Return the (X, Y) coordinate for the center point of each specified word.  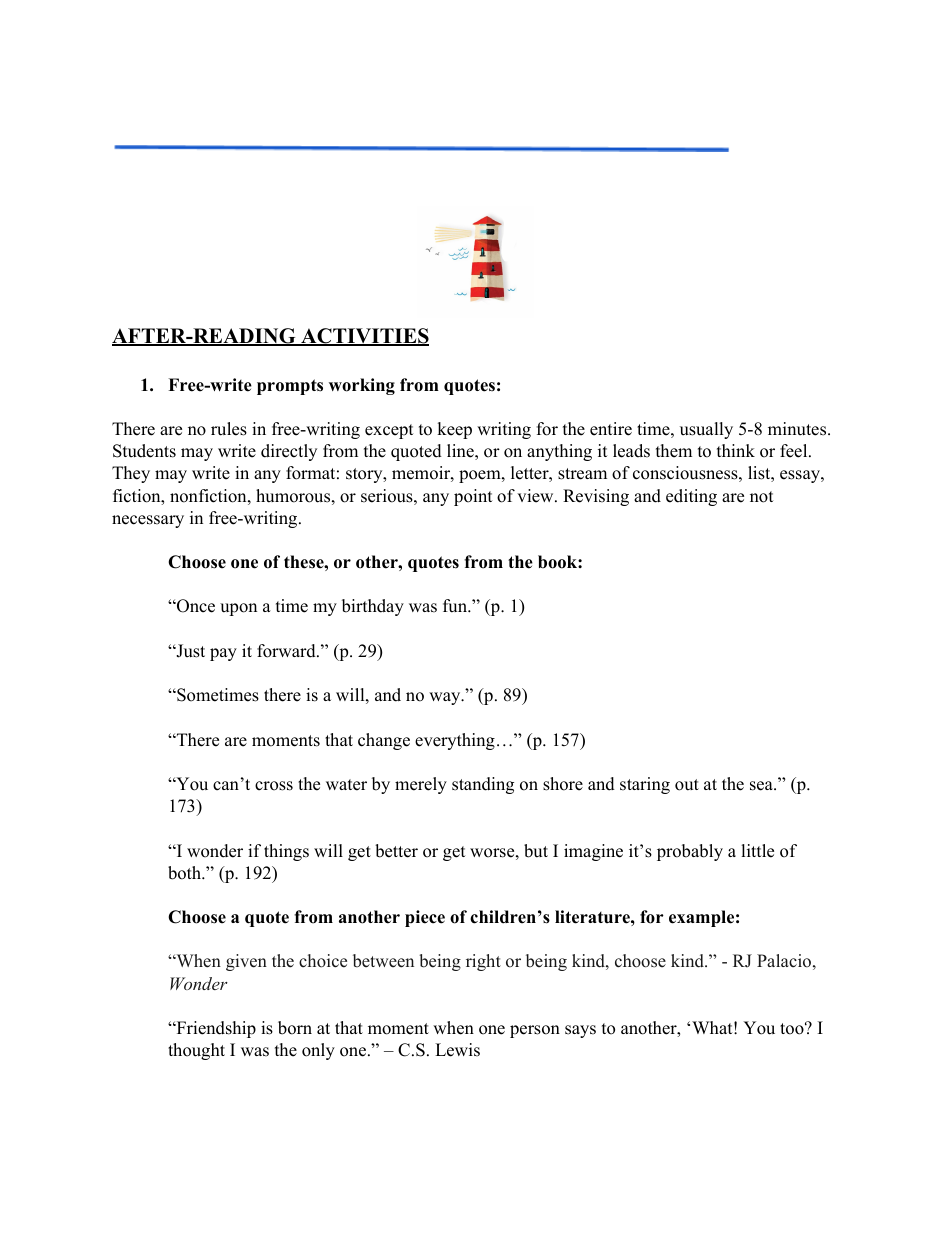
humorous (293, 496)
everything (455, 741)
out (687, 785)
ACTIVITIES (364, 337)
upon (238, 609)
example (701, 918)
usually (706, 430)
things (286, 852)
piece (425, 918)
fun (456, 606)
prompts (290, 387)
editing (691, 497)
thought (196, 1051)
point (473, 497)
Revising (596, 497)
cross (274, 786)
